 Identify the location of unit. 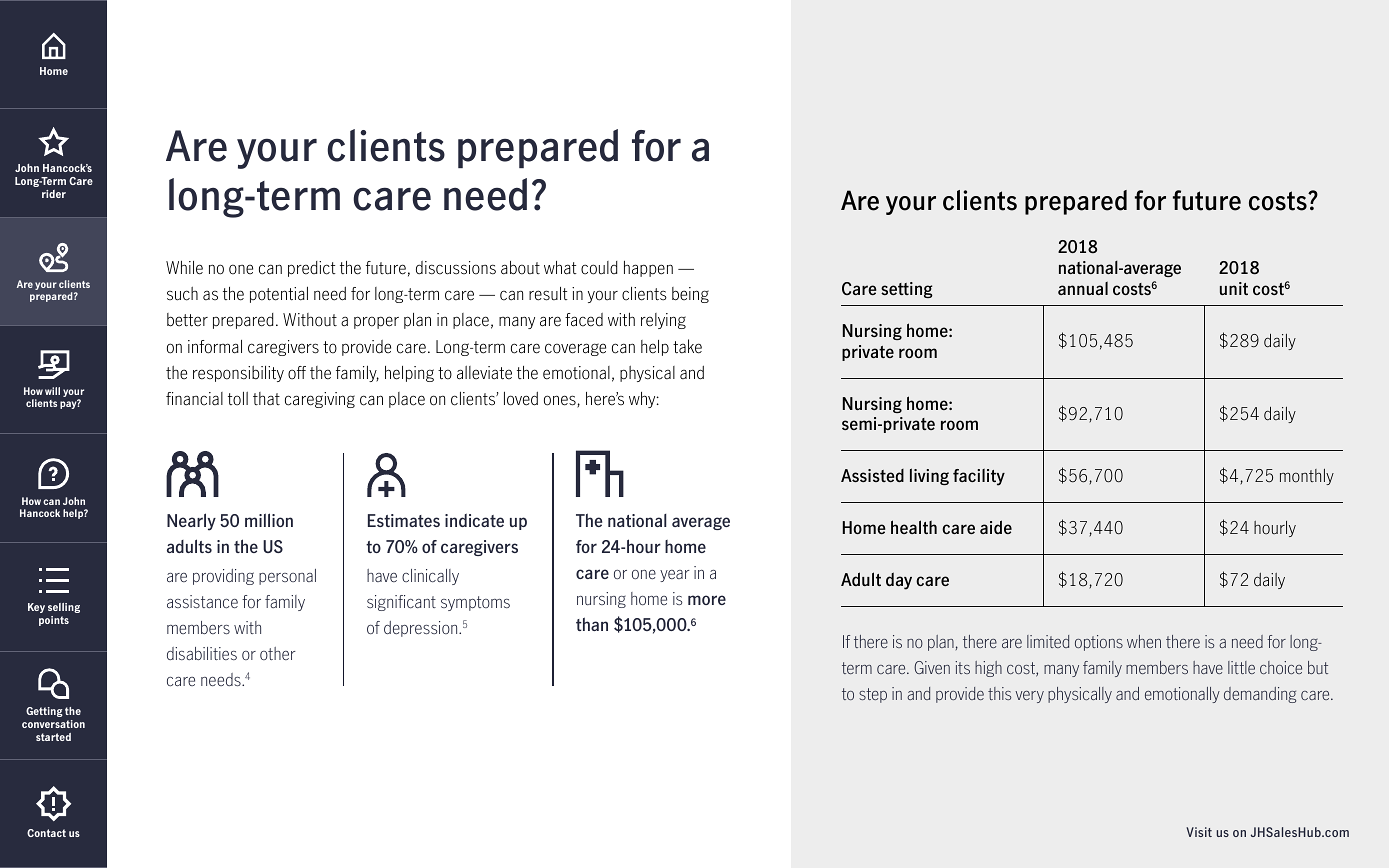
(1234, 288).
